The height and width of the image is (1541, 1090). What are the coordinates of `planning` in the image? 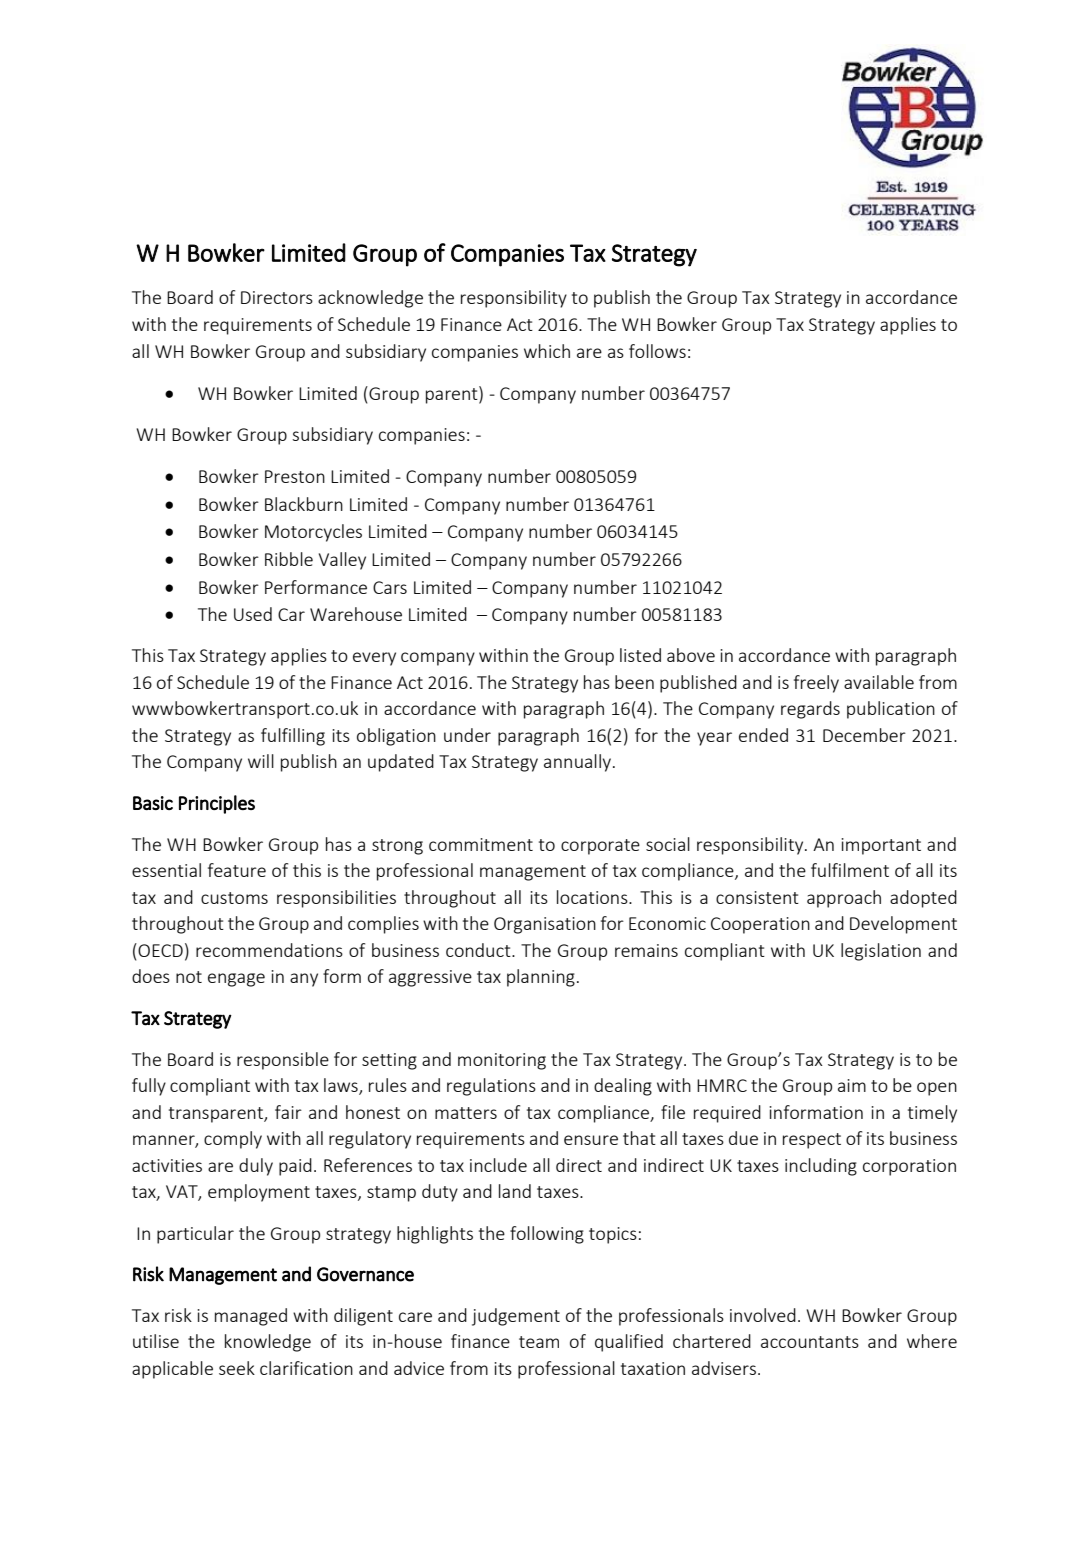 It's located at (541, 978).
